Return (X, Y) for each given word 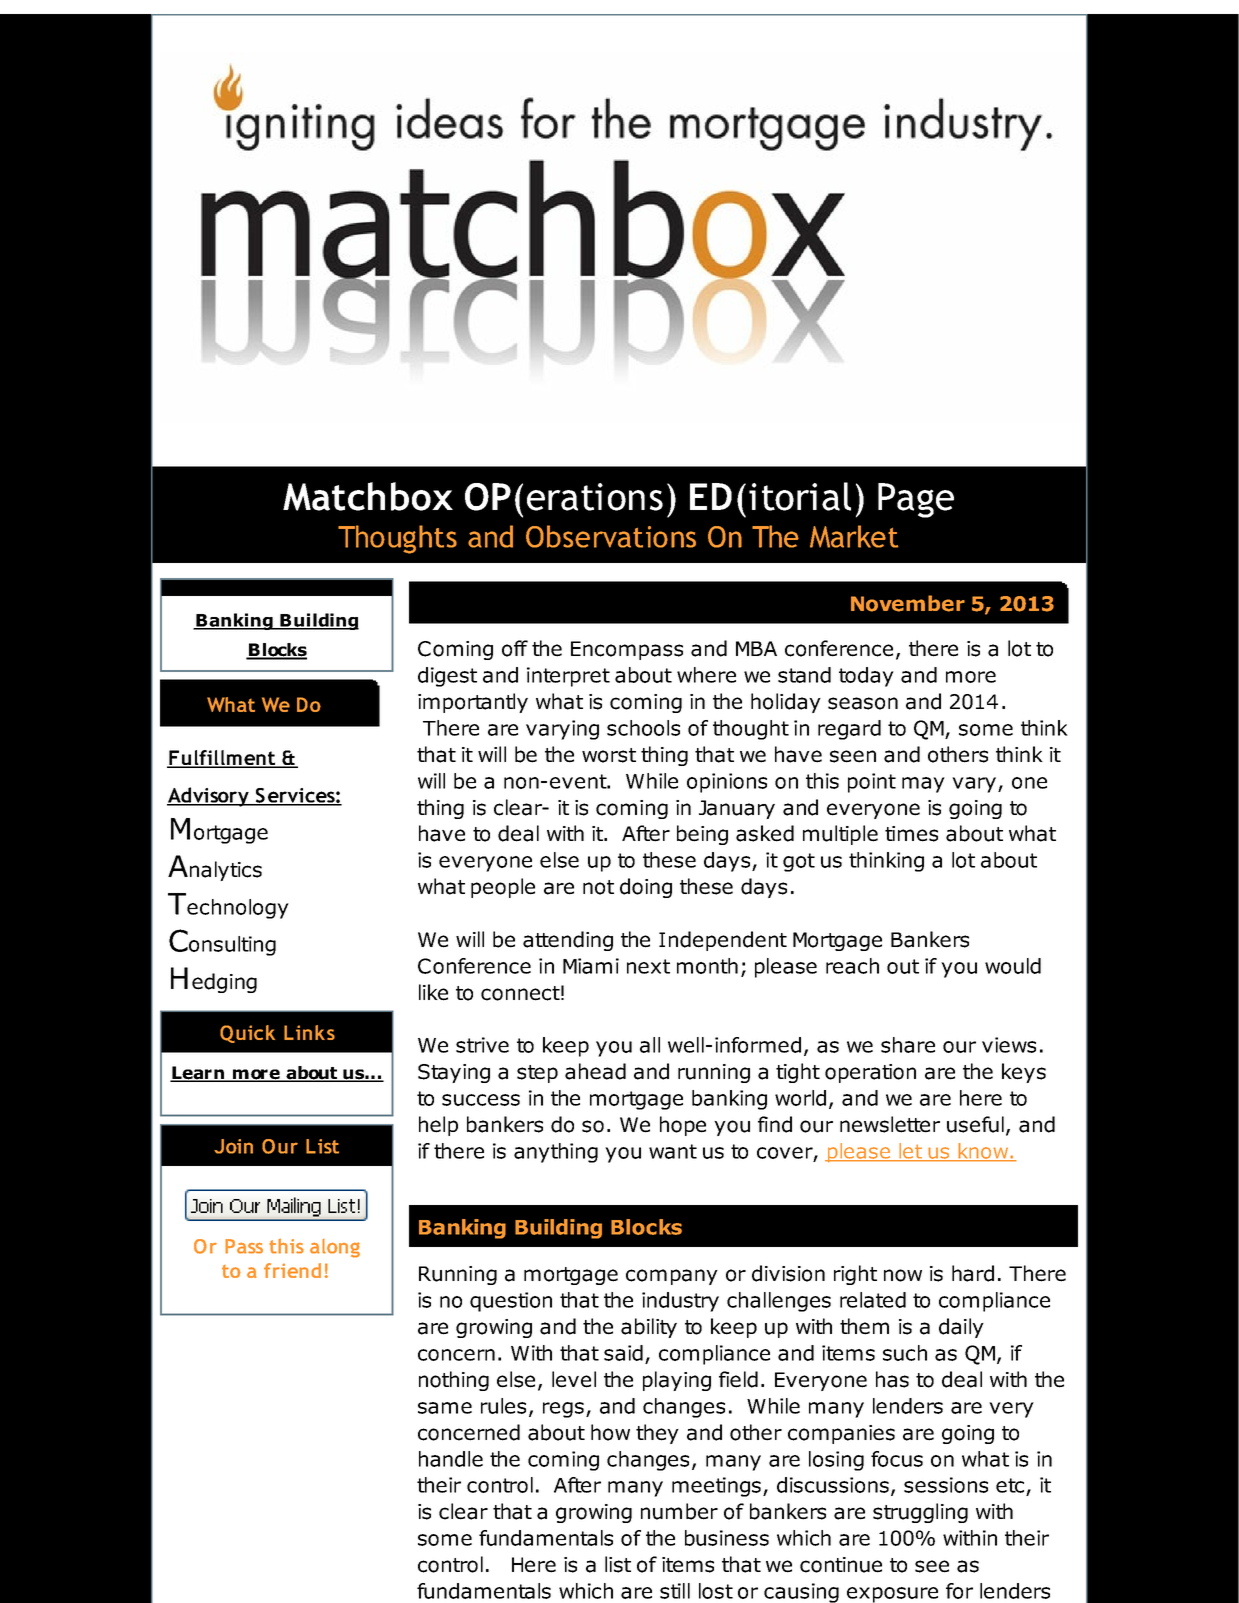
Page (916, 500)
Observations (611, 536)
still (675, 1591)
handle (451, 1459)
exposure (892, 1595)
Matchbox (368, 496)
